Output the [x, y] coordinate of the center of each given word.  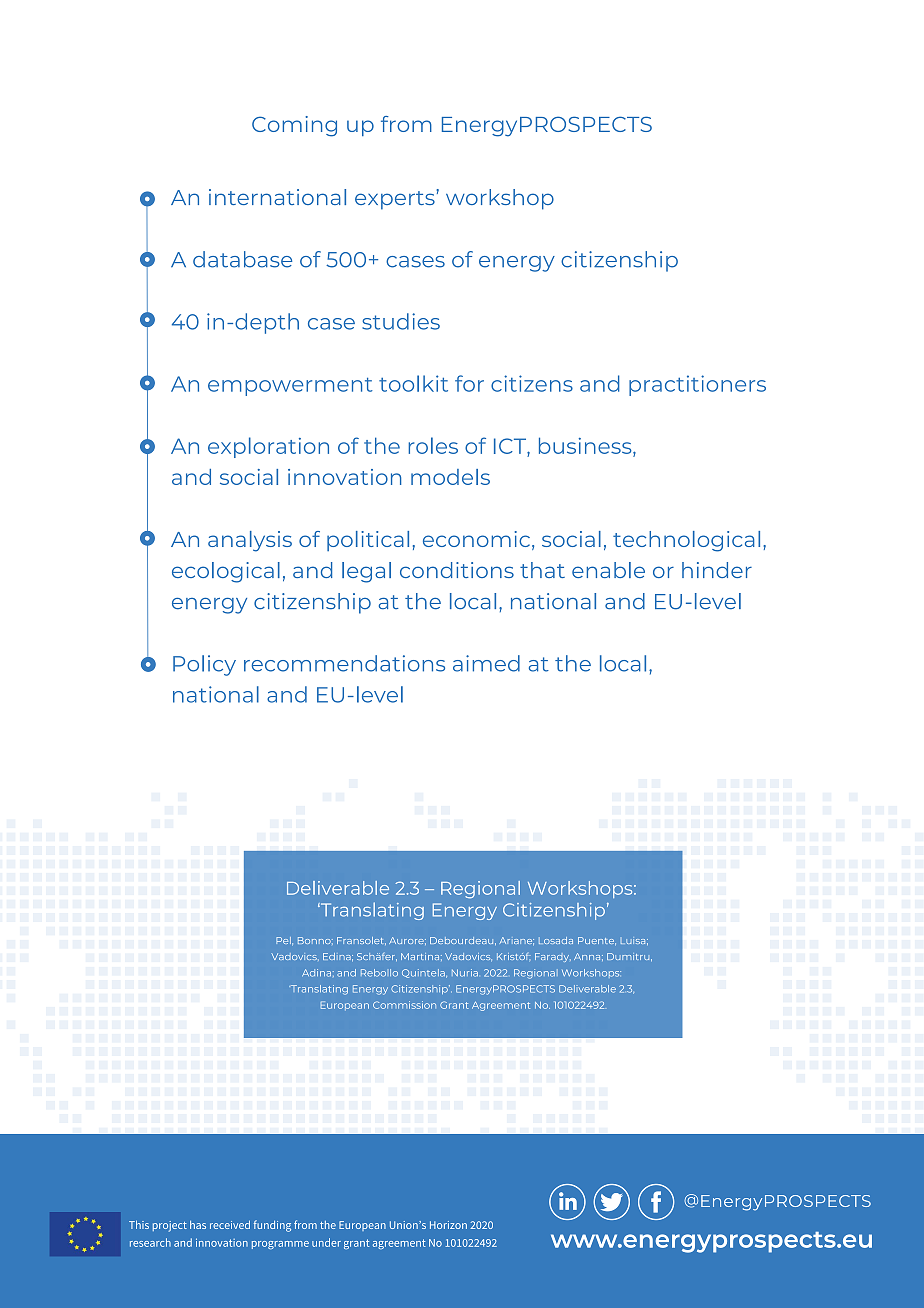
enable [608, 570]
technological [686, 541]
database [242, 259]
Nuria [465, 973]
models [450, 477]
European [345, 1005]
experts [396, 200]
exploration [268, 447]
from [406, 124]
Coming [294, 126]
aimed [486, 663]
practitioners [697, 385]
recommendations [344, 663]
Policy [204, 665]
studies [401, 321]
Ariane [516, 941]
